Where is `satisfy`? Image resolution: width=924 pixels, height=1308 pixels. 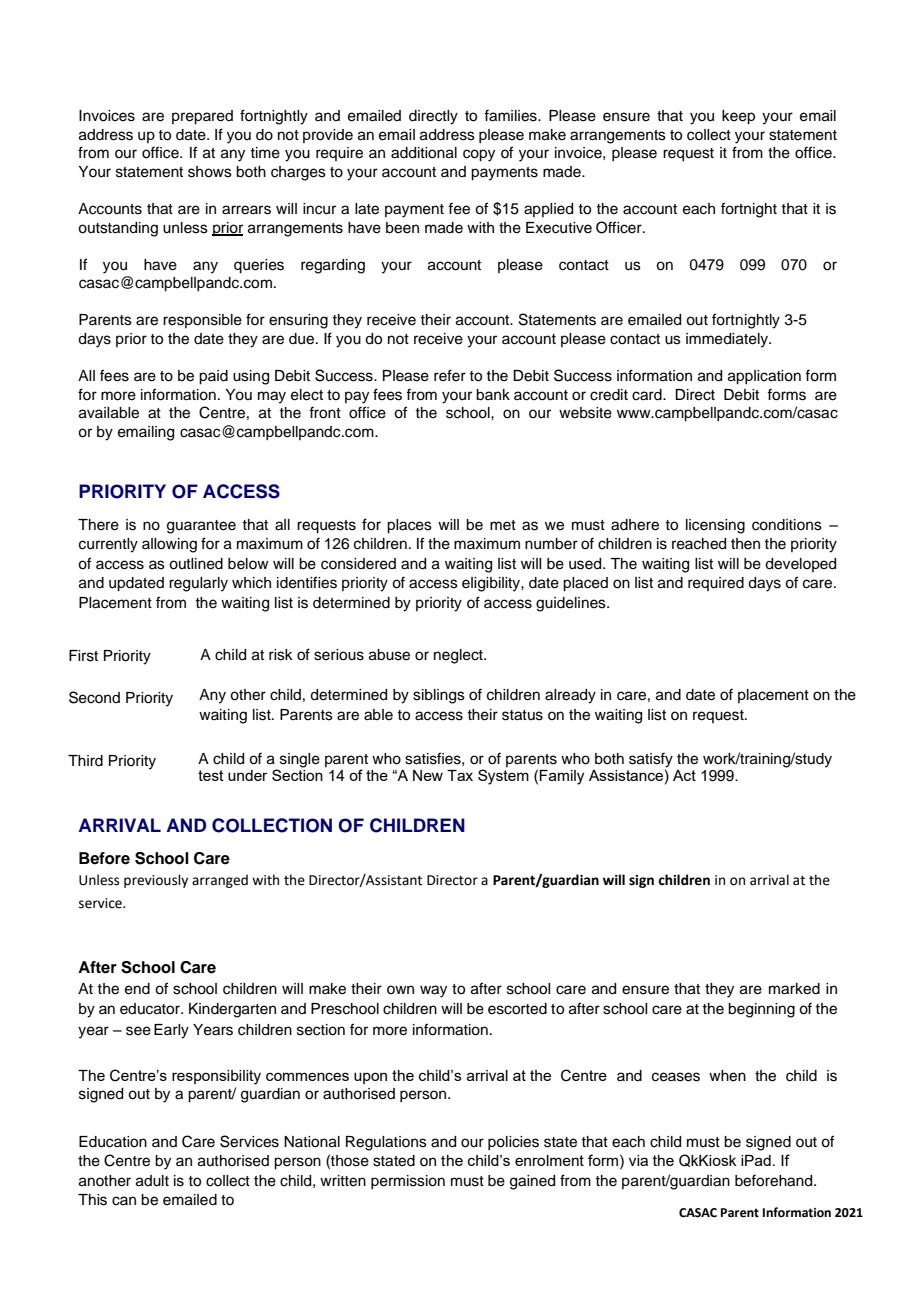
satisfy is located at coordinates (651, 761).
